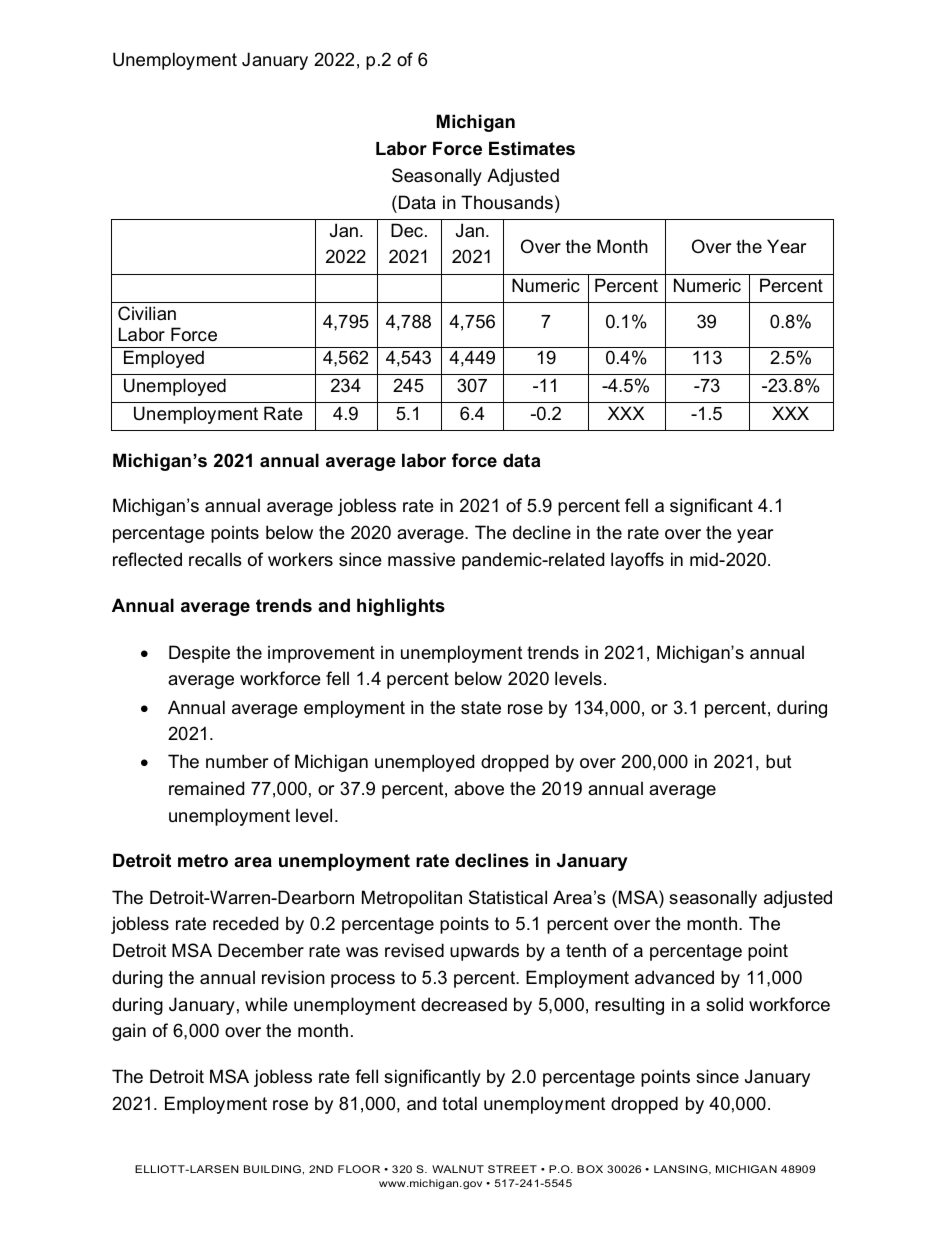  Describe the element at coordinates (532, 148) in the page. I see `Estimates` at that location.
